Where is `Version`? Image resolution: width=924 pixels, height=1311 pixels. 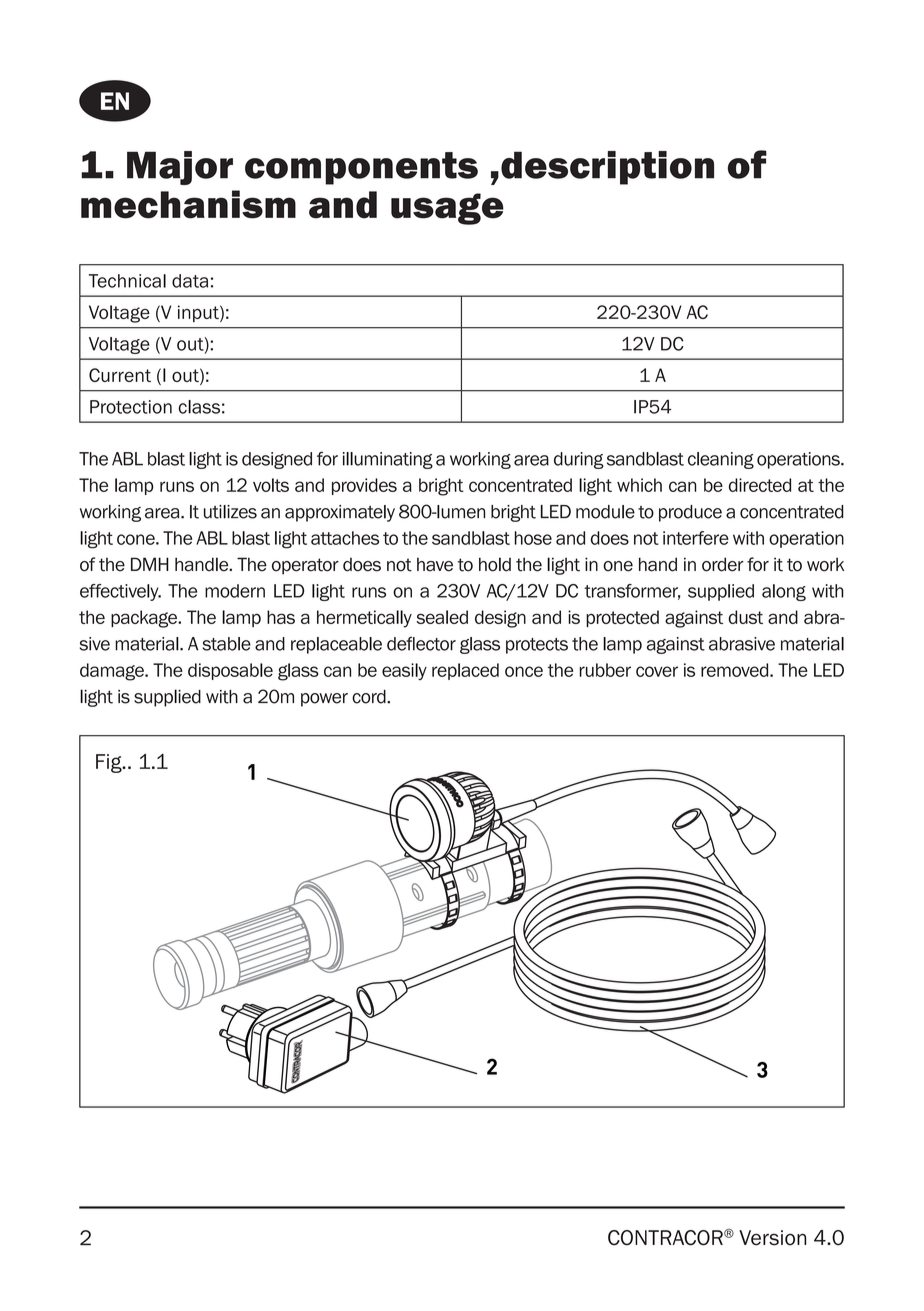 Version is located at coordinates (772, 1238).
